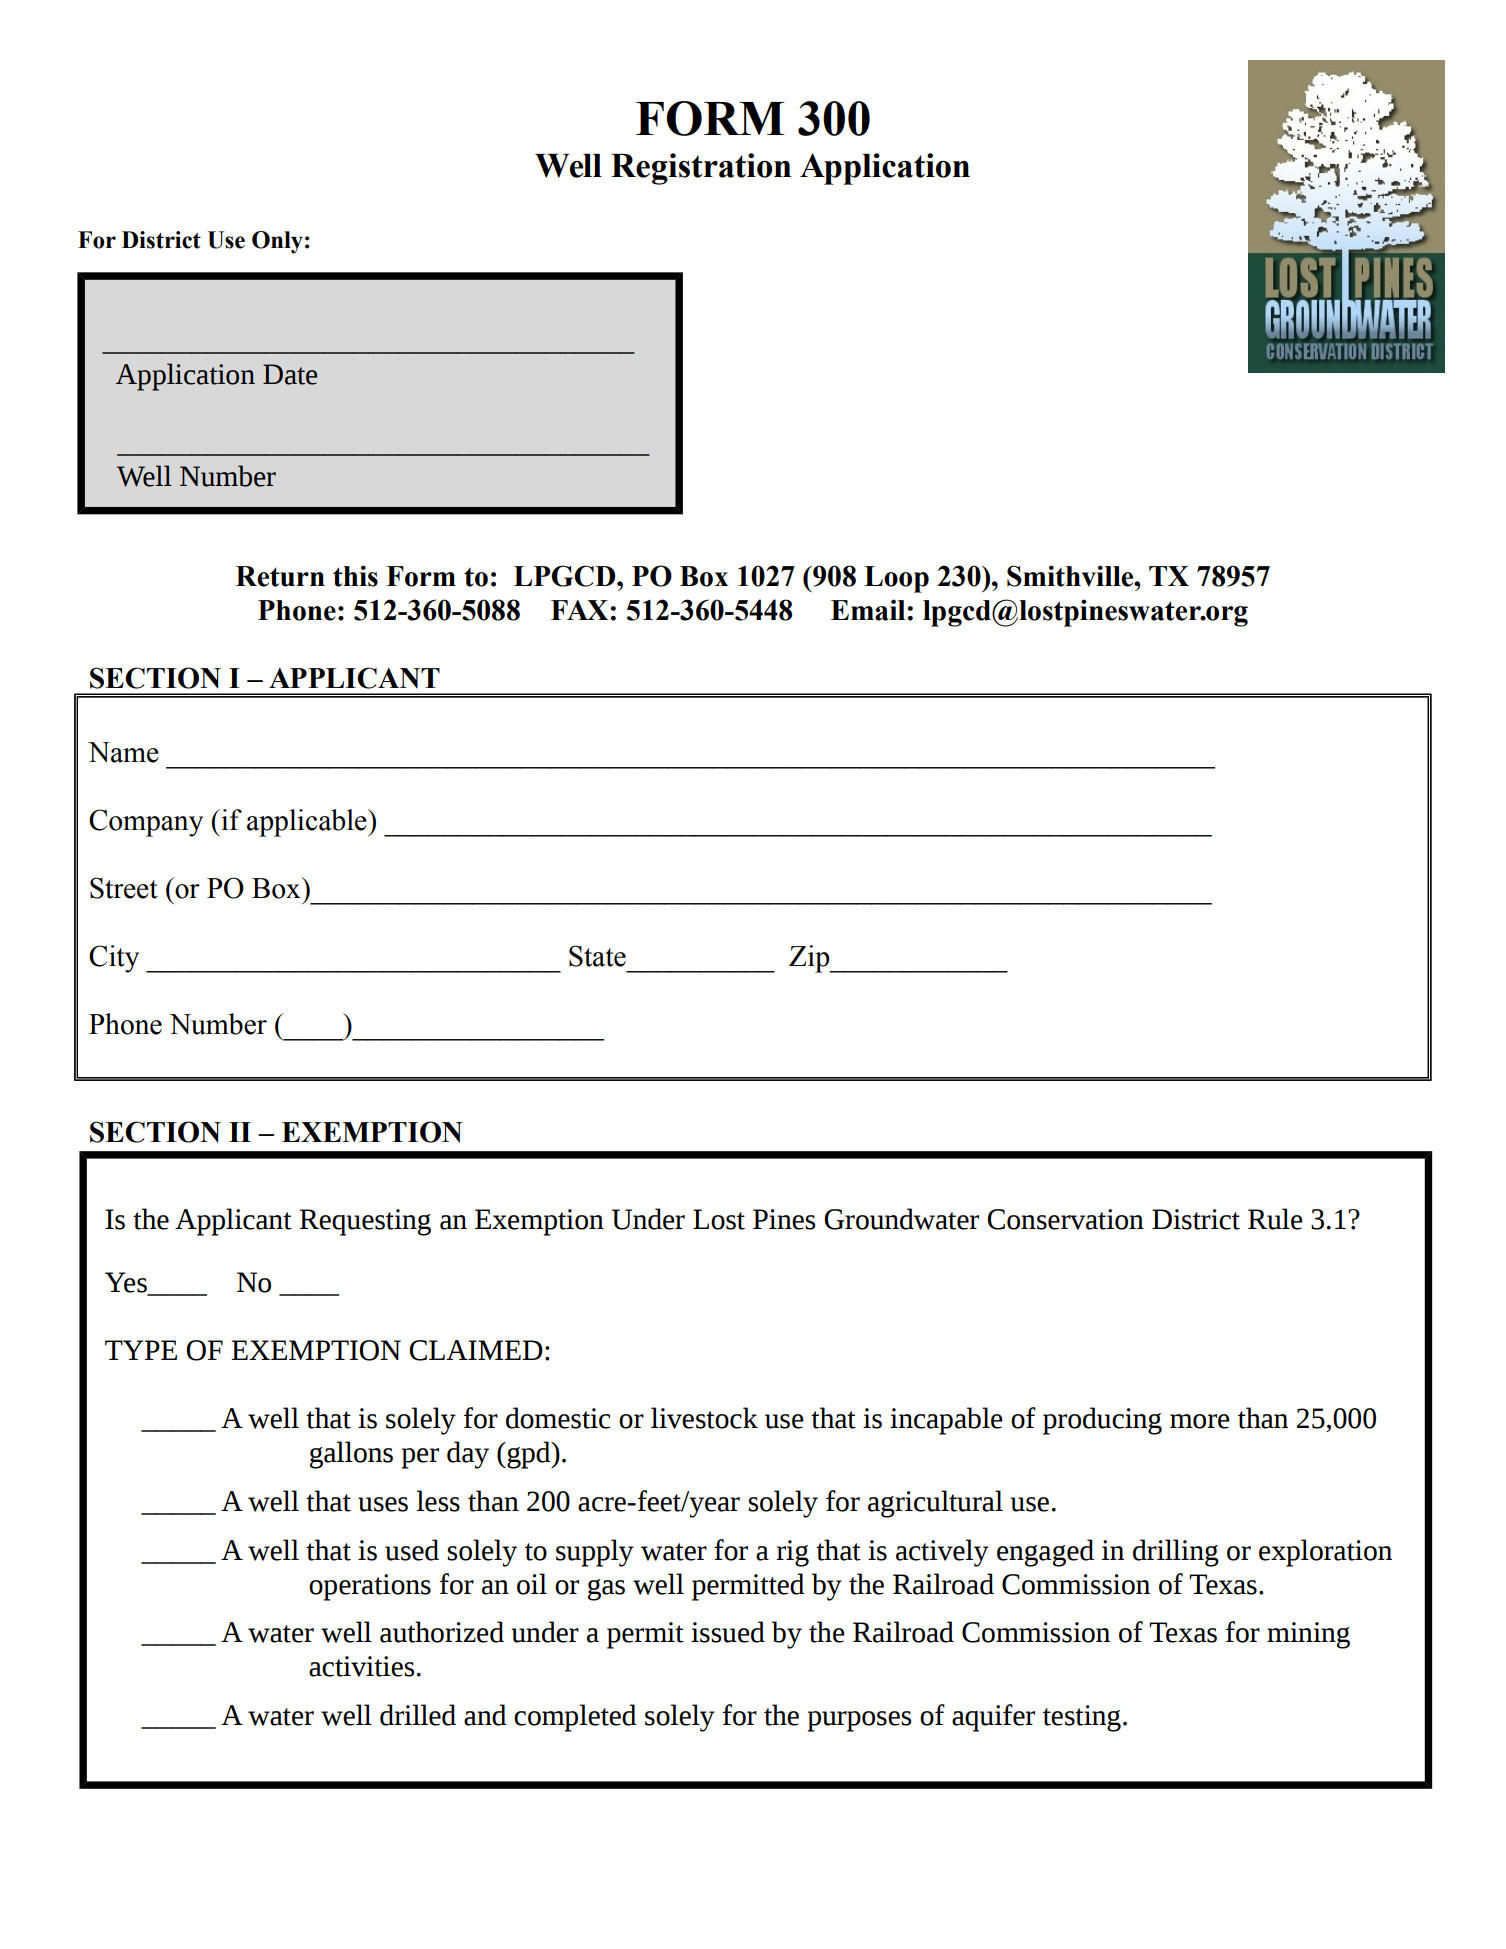  I want to click on Registration, so click(701, 169).
